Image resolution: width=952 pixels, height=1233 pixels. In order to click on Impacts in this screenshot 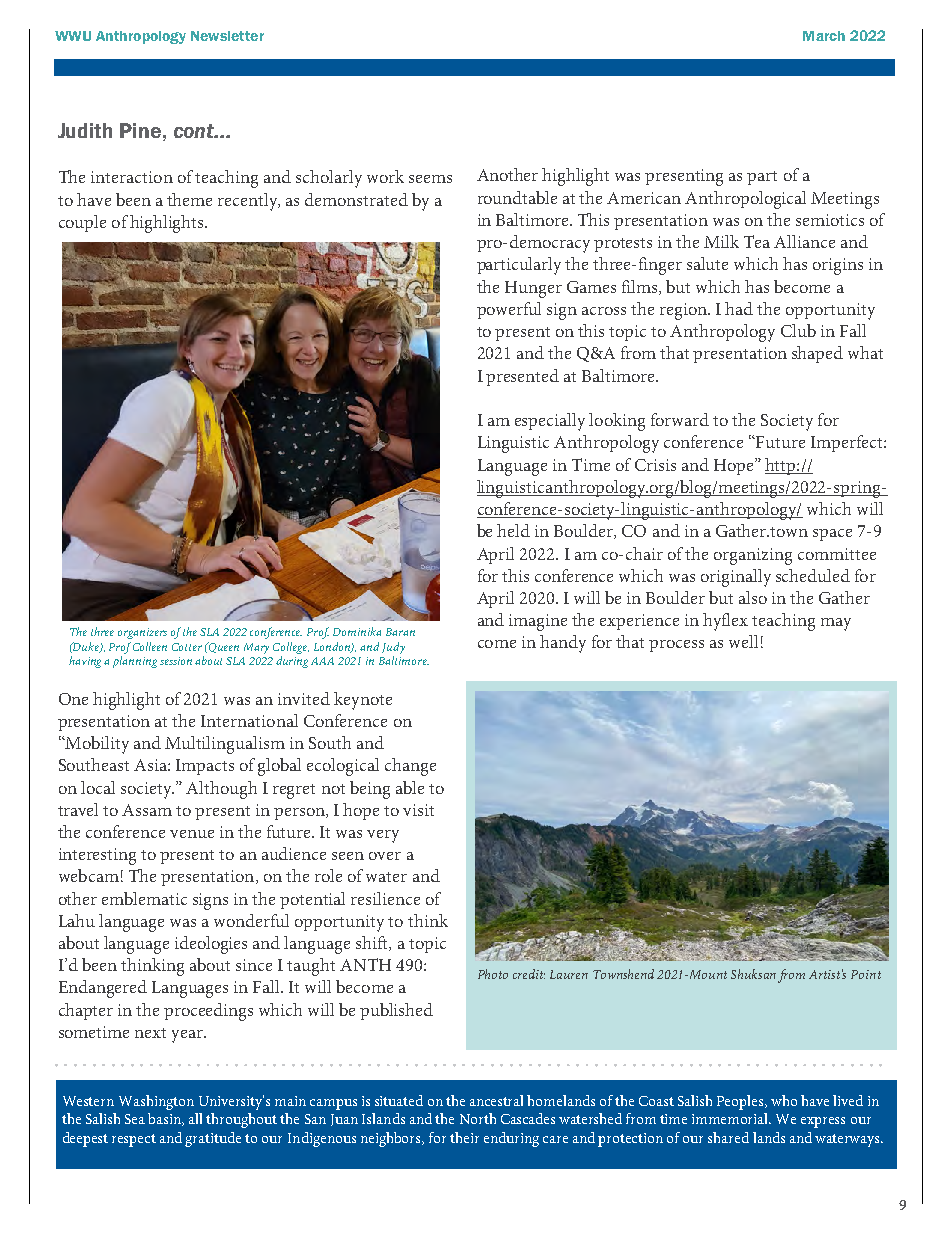, I will do `click(205, 767)`.
